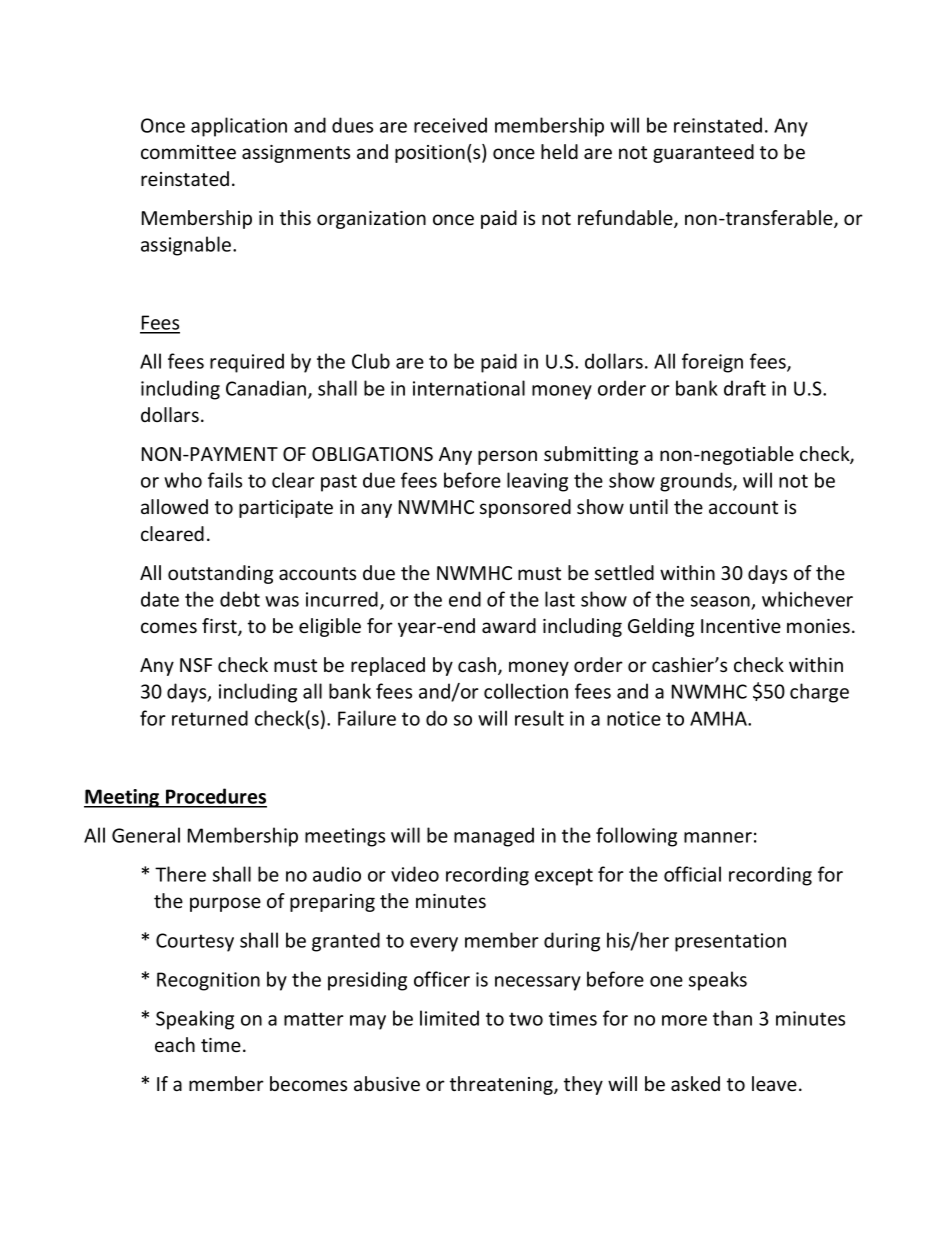 The height and width of the screenshot is (1233, 952). I want to click on international, so click(469, 388).
